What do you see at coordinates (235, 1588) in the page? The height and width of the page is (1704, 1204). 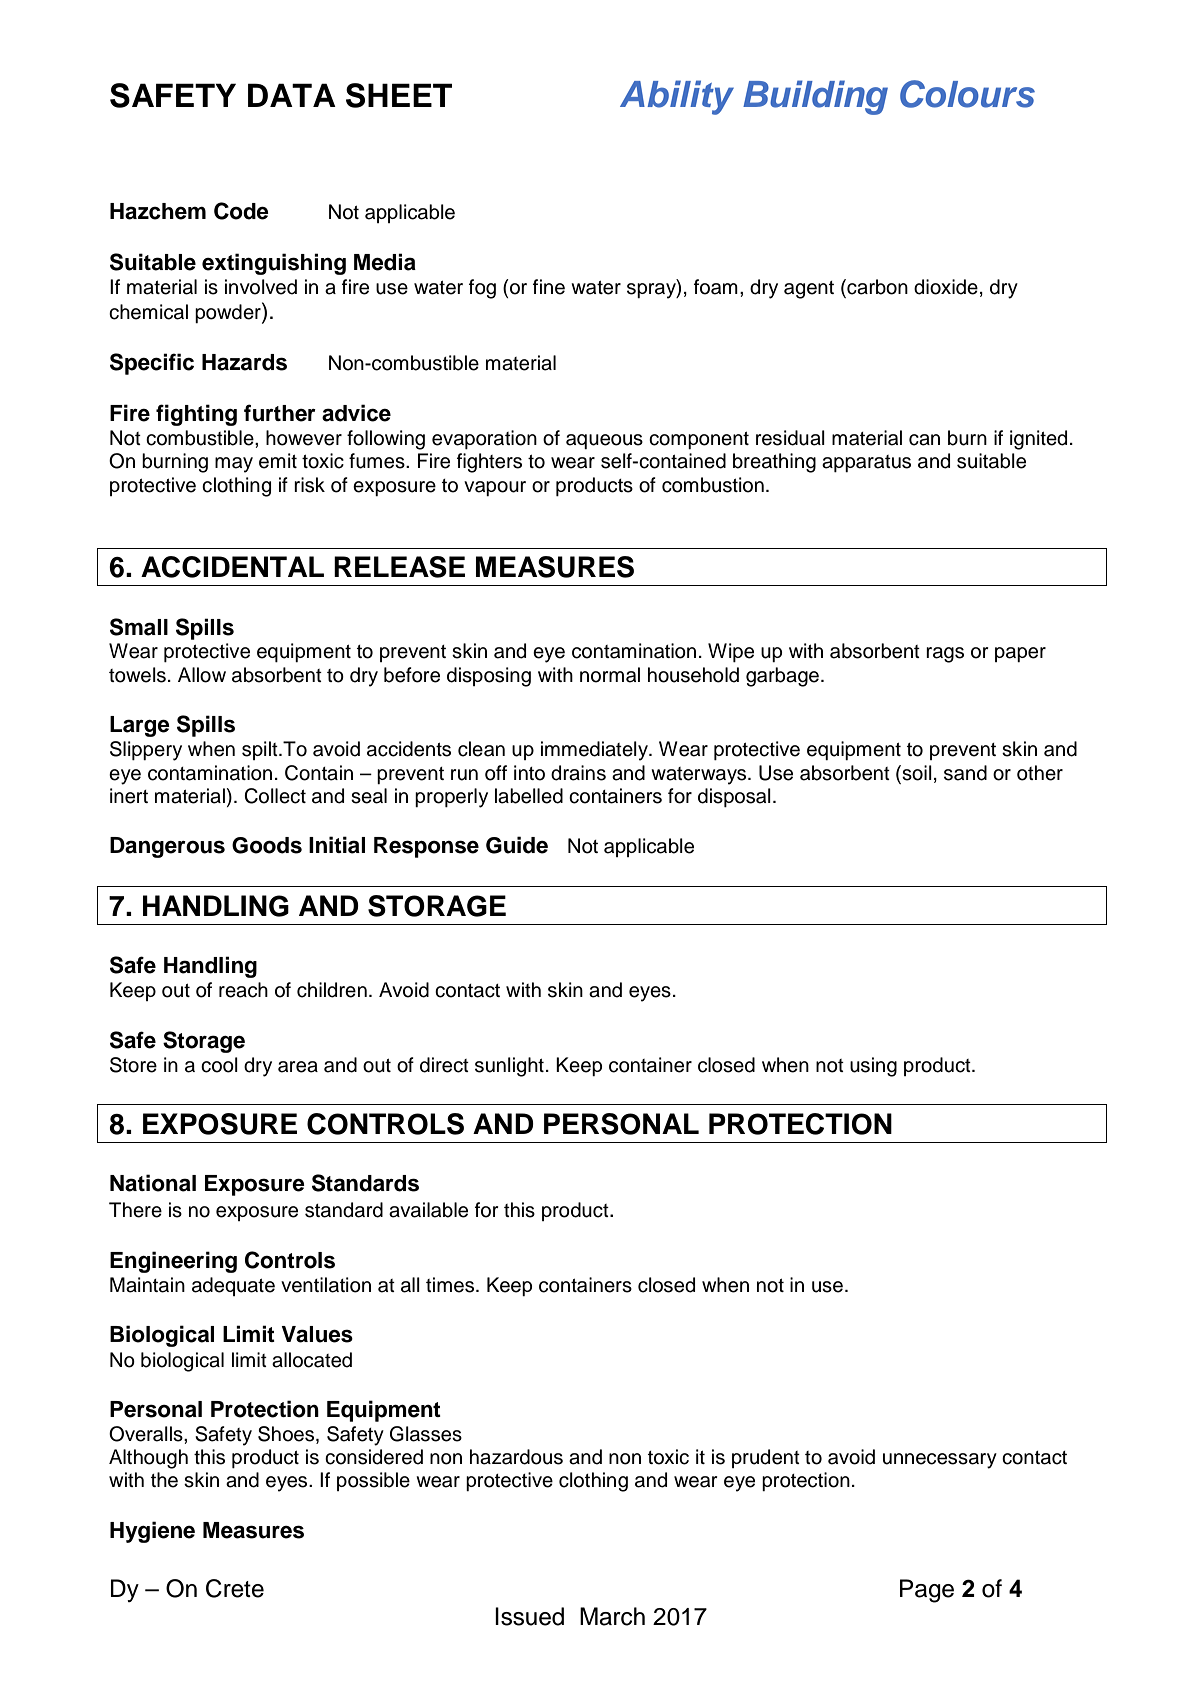 I see `Crete` at bounding box center [235, 1588].
